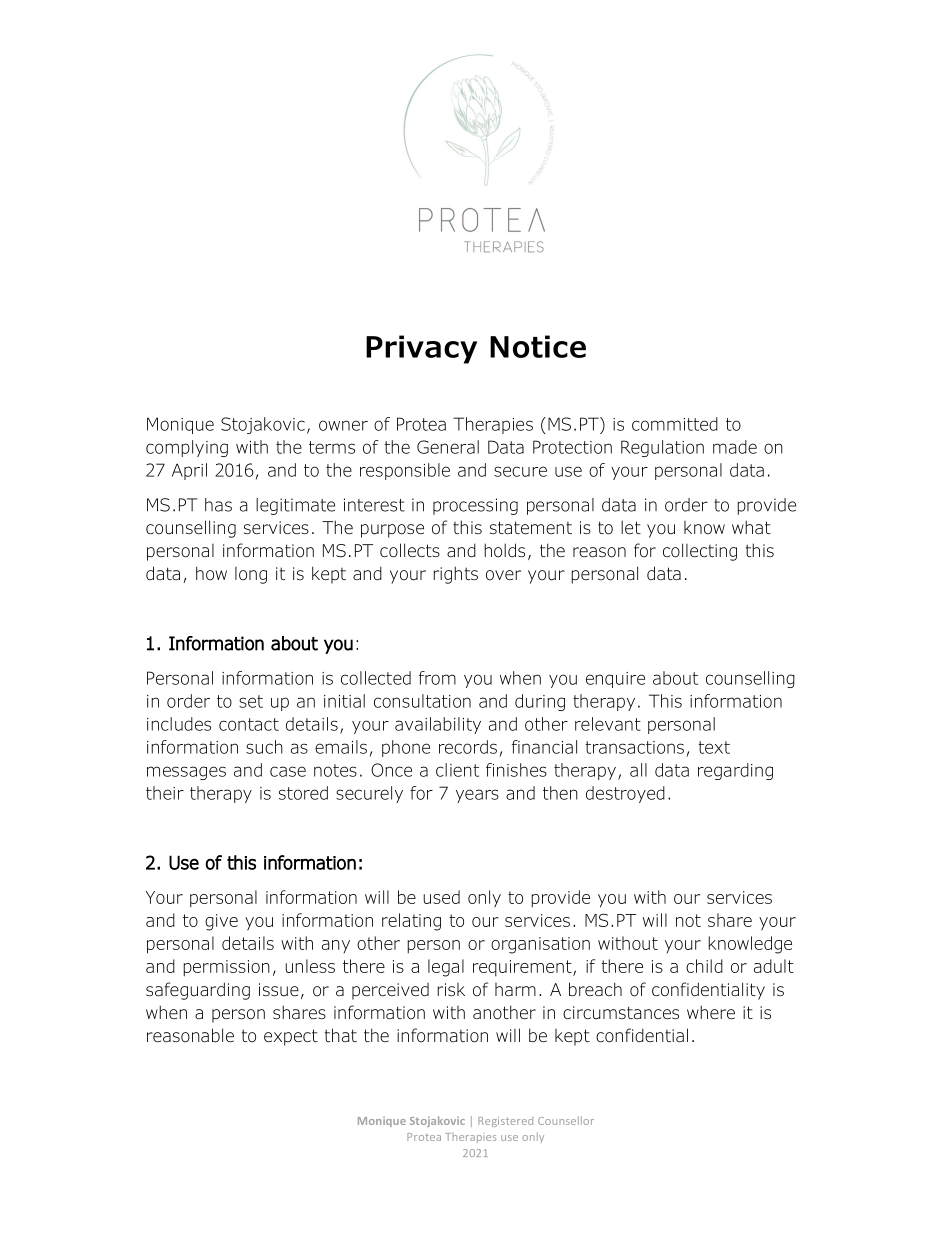 The width and height of the image is (952, 1233). Describe the element at coordinates (505, 1122) in the image. I see `Registered` at that location.
